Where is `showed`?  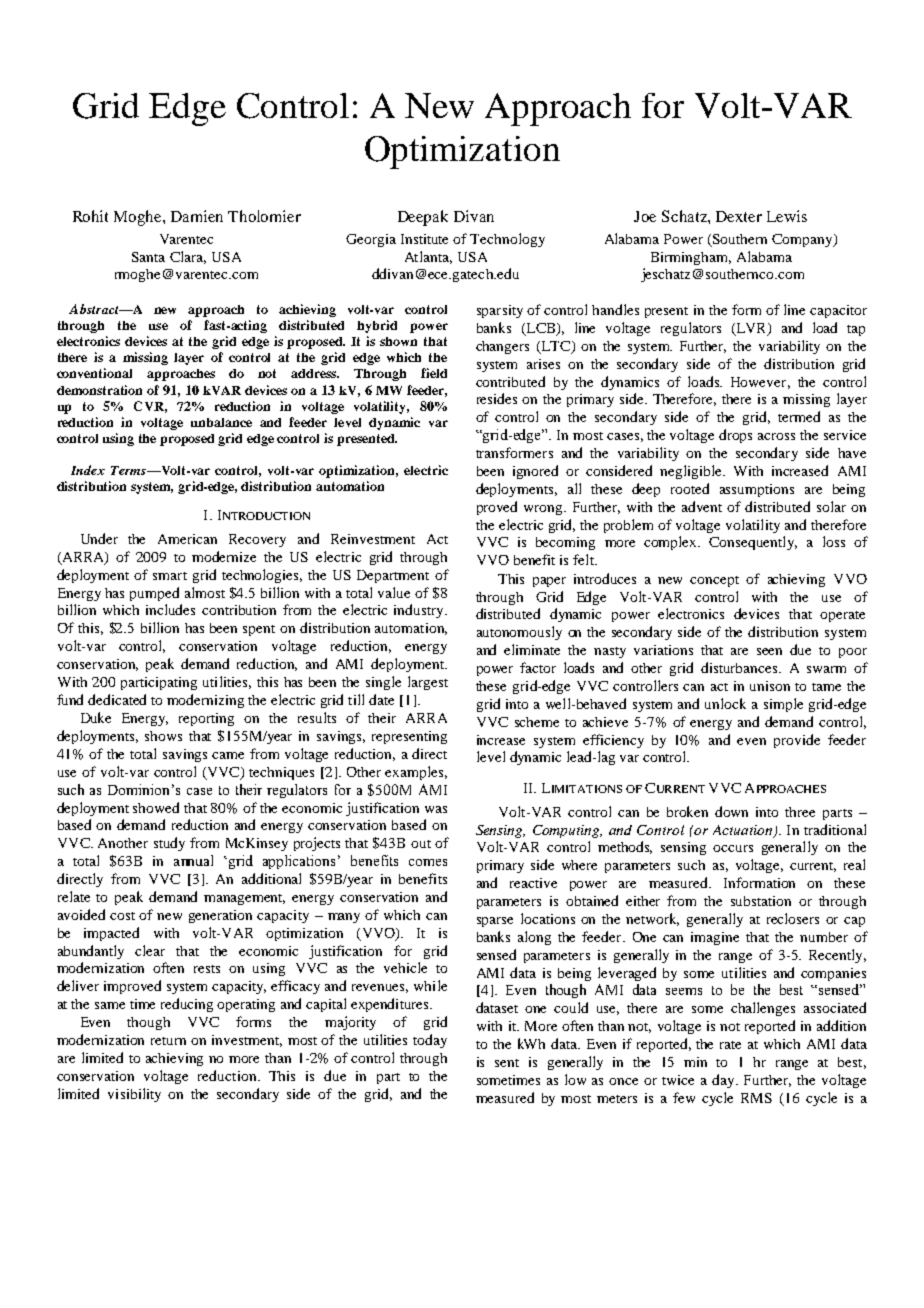
showed is located at coordinates (156, 807).
